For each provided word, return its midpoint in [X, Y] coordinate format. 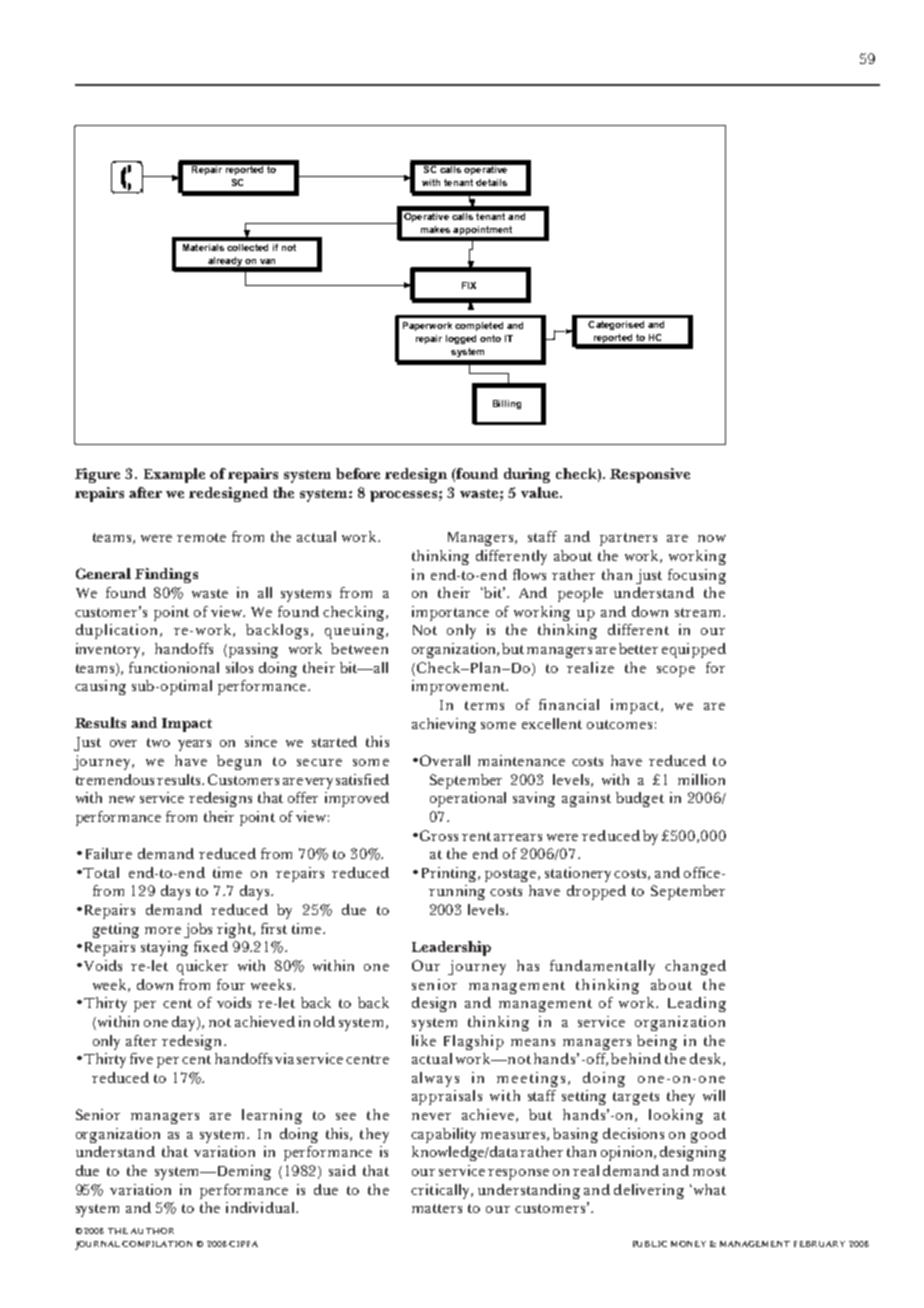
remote [201, 537]
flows [529, 574]
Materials [203, 247]
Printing [451, 874]
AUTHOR [152, 1231]
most [709, 1171]
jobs [198, 930]
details [491, 182]
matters [437, 1208]
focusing [697, 576]
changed [695, 967]
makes [435, 229]
